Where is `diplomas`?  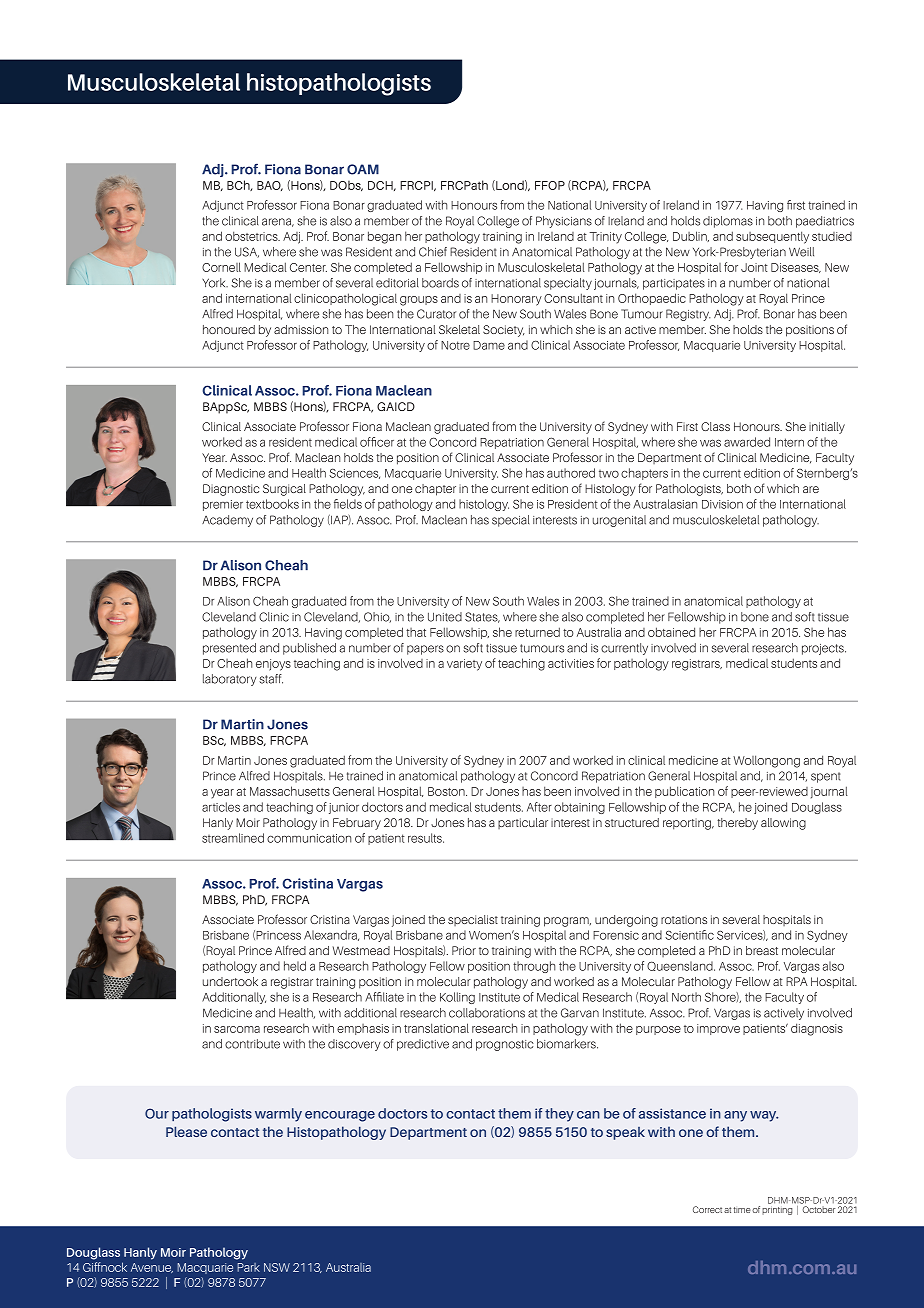 diplomas is located at coordinates (728, 222).
